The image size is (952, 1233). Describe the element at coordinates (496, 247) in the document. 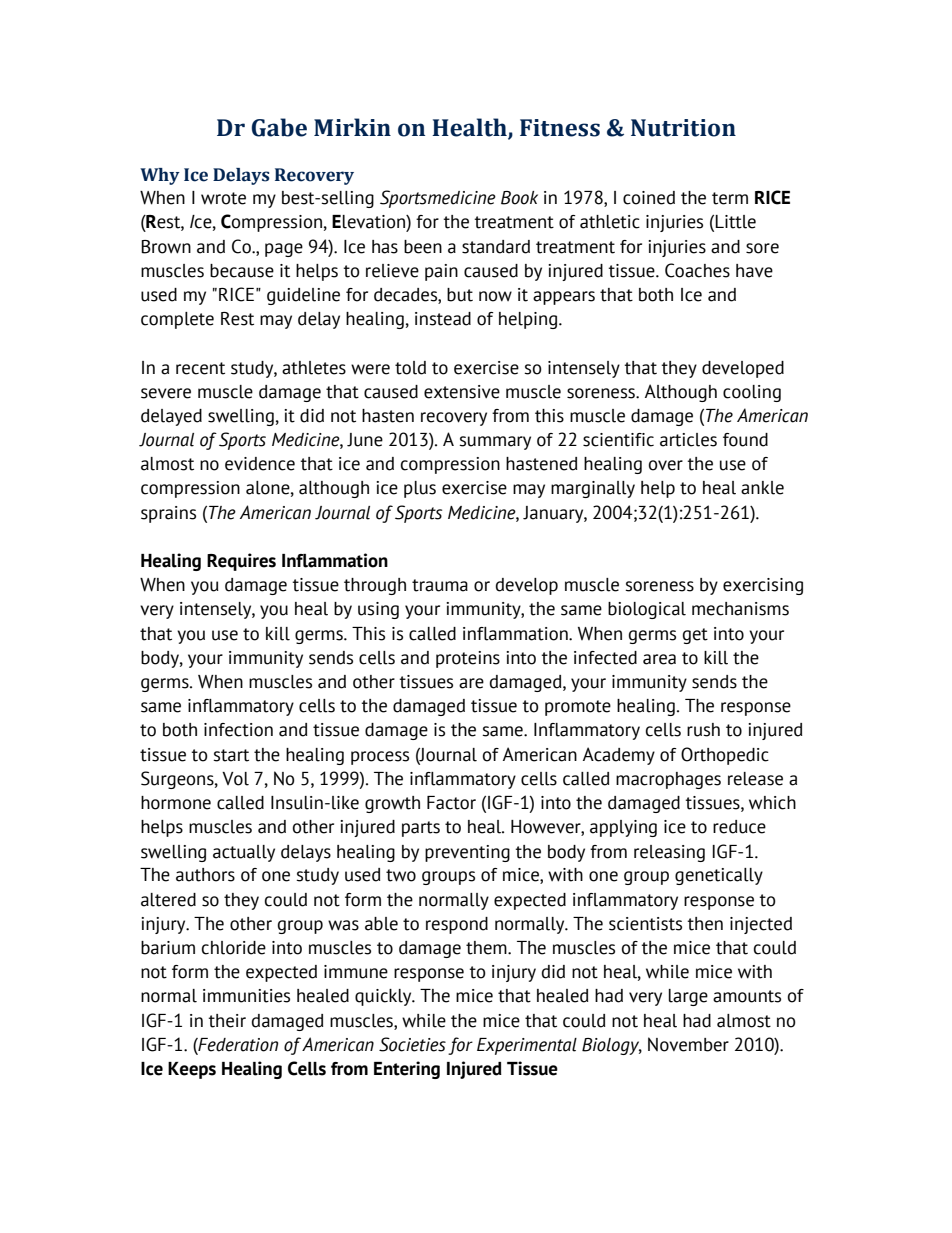

I see `standard` at that location.
